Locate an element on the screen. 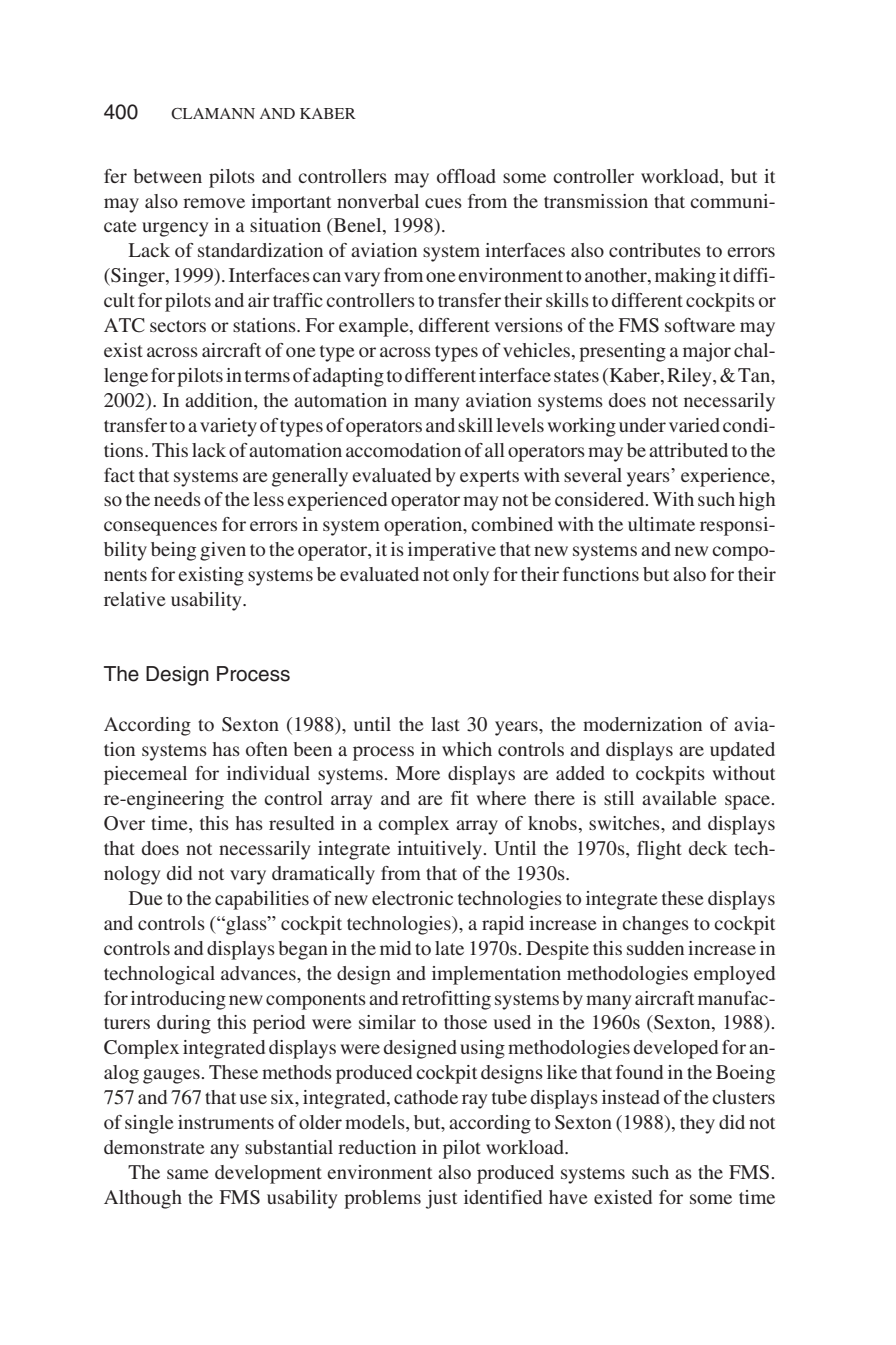 Image resolution: width=896 pixels, height=1345 pixels. retrofitting is located at coordinates (446, 1000).
